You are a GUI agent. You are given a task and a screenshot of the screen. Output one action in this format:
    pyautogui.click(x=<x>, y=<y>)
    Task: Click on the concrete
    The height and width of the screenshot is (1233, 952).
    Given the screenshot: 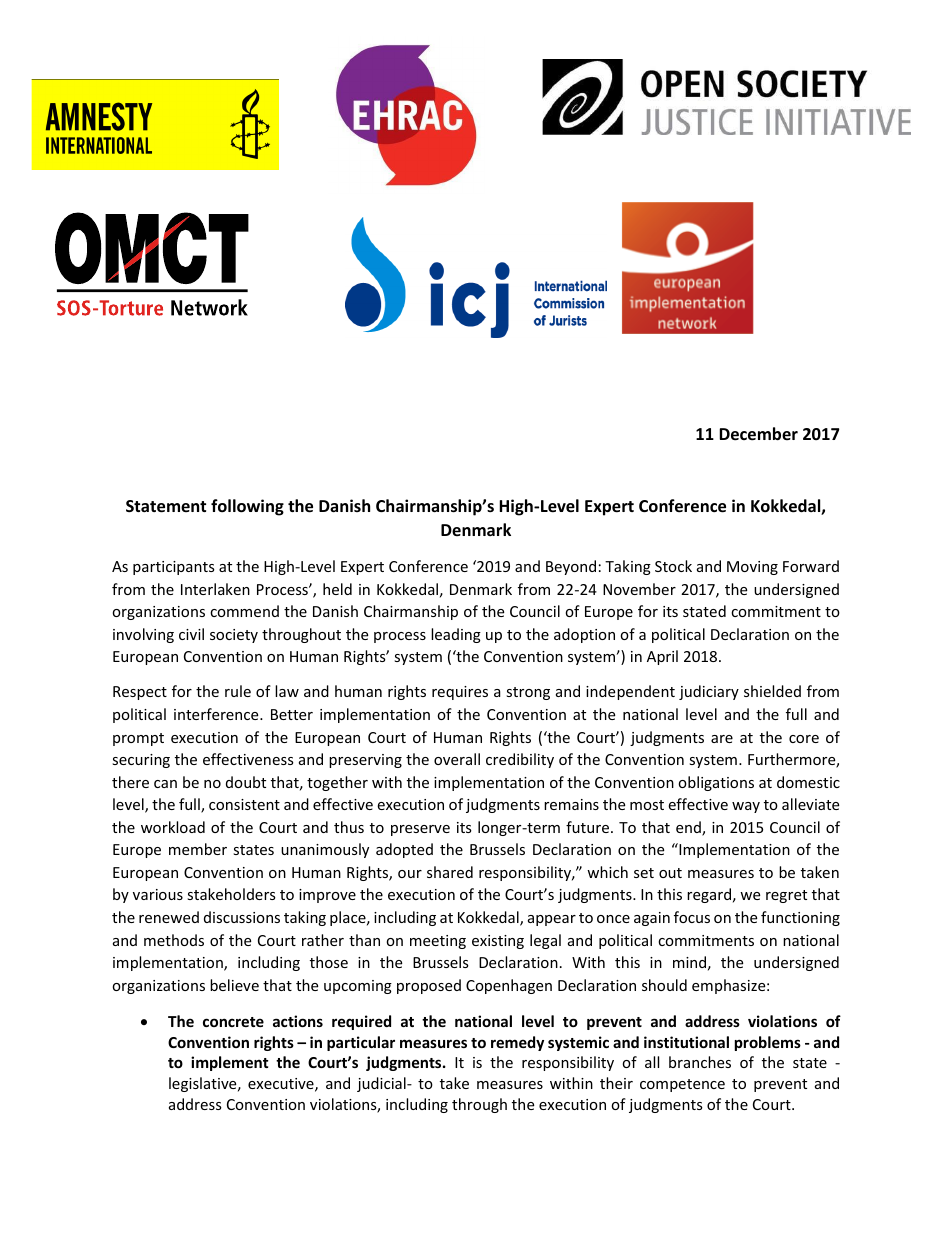 What is the action you would take?
    pyautogui.click(x=233, y=1022)
